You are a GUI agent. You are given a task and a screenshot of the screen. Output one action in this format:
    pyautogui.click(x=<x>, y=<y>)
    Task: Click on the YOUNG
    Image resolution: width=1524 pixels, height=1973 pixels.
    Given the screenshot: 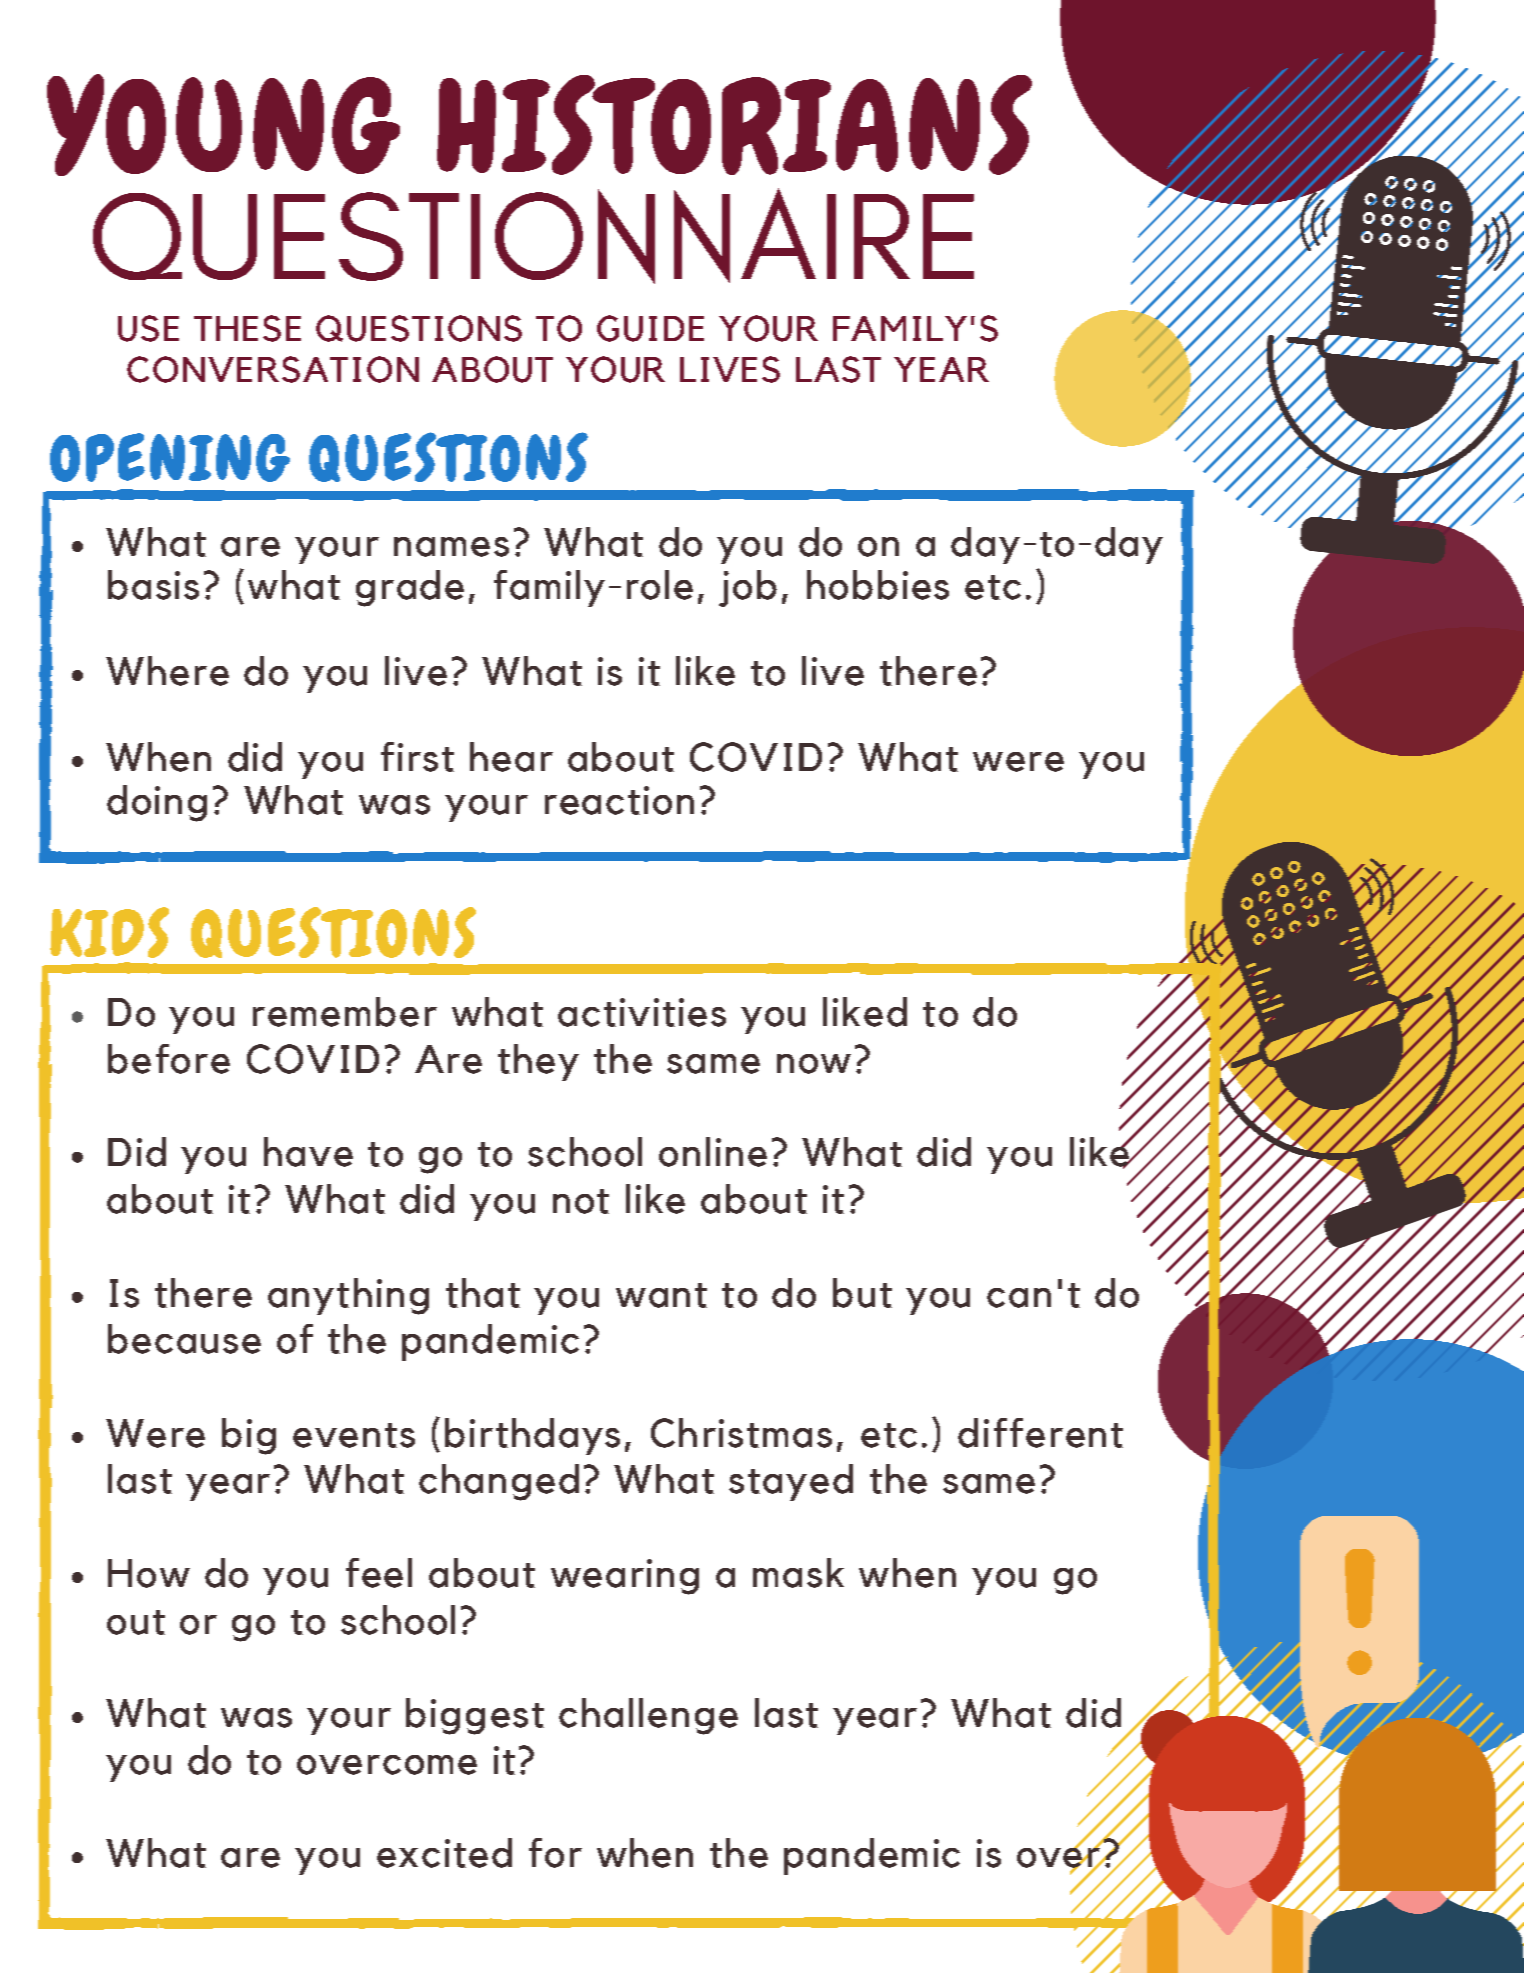 What is the action you would take?
    pyautogui.click(x=223, y=125)
